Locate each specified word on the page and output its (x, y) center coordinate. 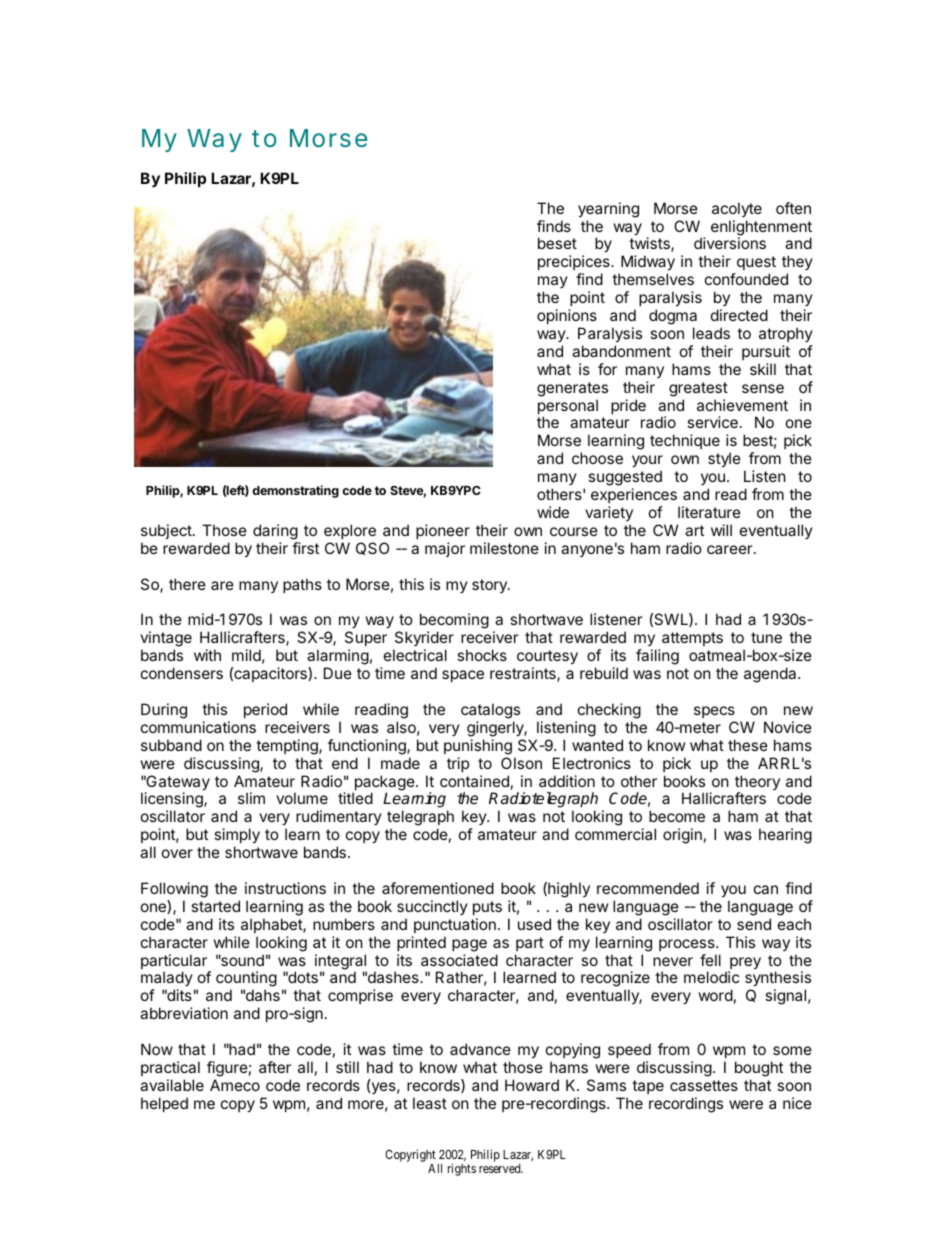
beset (557, 243)
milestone (504, 548)
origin (682, 836)
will (721, 530)
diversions (730, 243)
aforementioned (438, 888)
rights (462, 1169)
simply (237, 835)
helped (164, 1104)
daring (275, 532)
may (553, 284)
